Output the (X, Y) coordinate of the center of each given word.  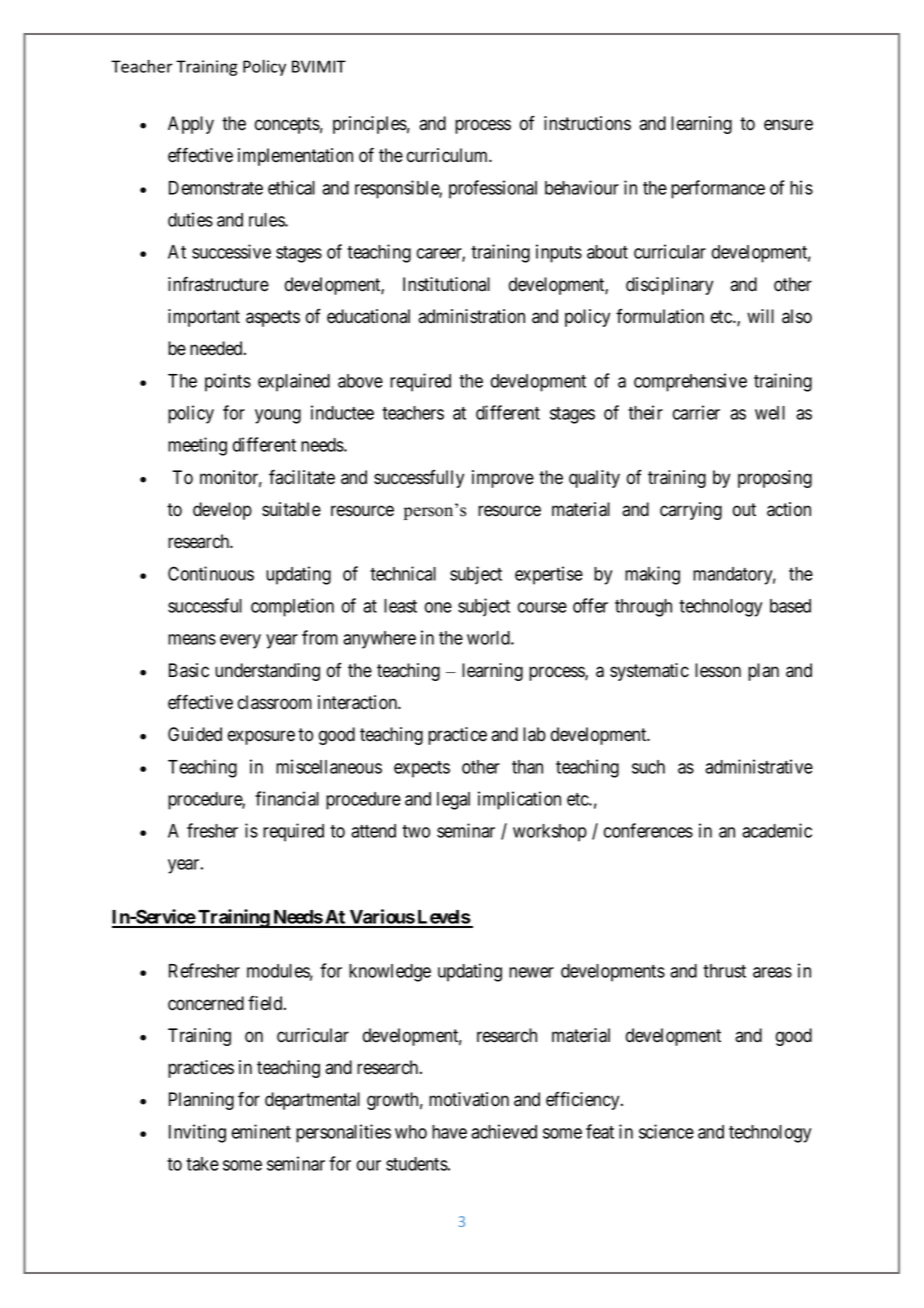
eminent (261, 1131)
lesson (718, 670)
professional (493, 189)
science (666, 1131)
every (240, 641)
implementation (295, 157)
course (542, 607)
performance (718, 189)
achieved (504, 1131)
